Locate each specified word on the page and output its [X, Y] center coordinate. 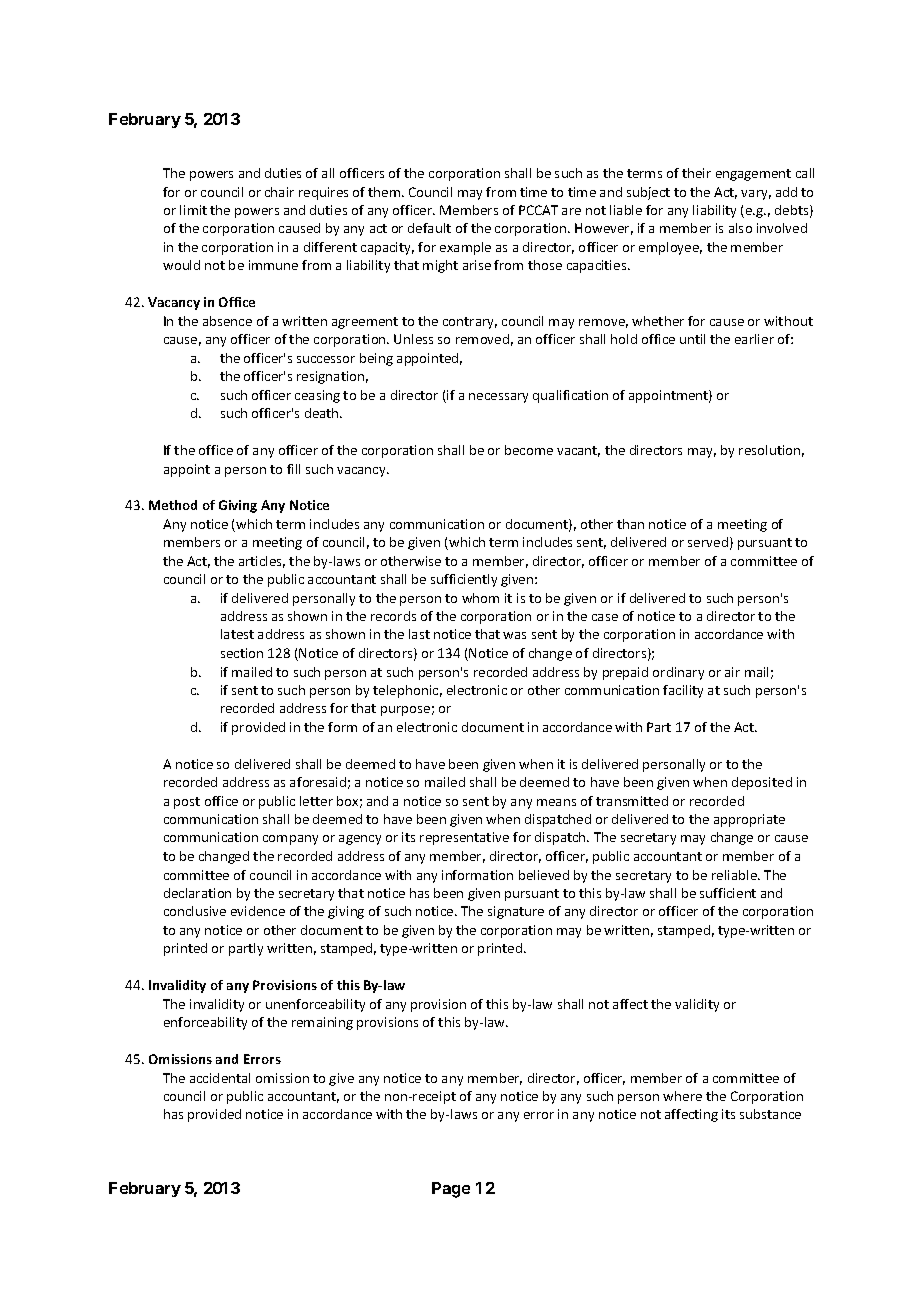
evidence [258, 911]
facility [683, 691]
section [242, 653]
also [740, 228]
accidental [220, 1078]
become [529, 450]
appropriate [749, 820]
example [465, 248]
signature [516, 912]
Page [451, 1190]
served [708, 542]
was [514, 635]
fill [293, 469]
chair [279, 192]
